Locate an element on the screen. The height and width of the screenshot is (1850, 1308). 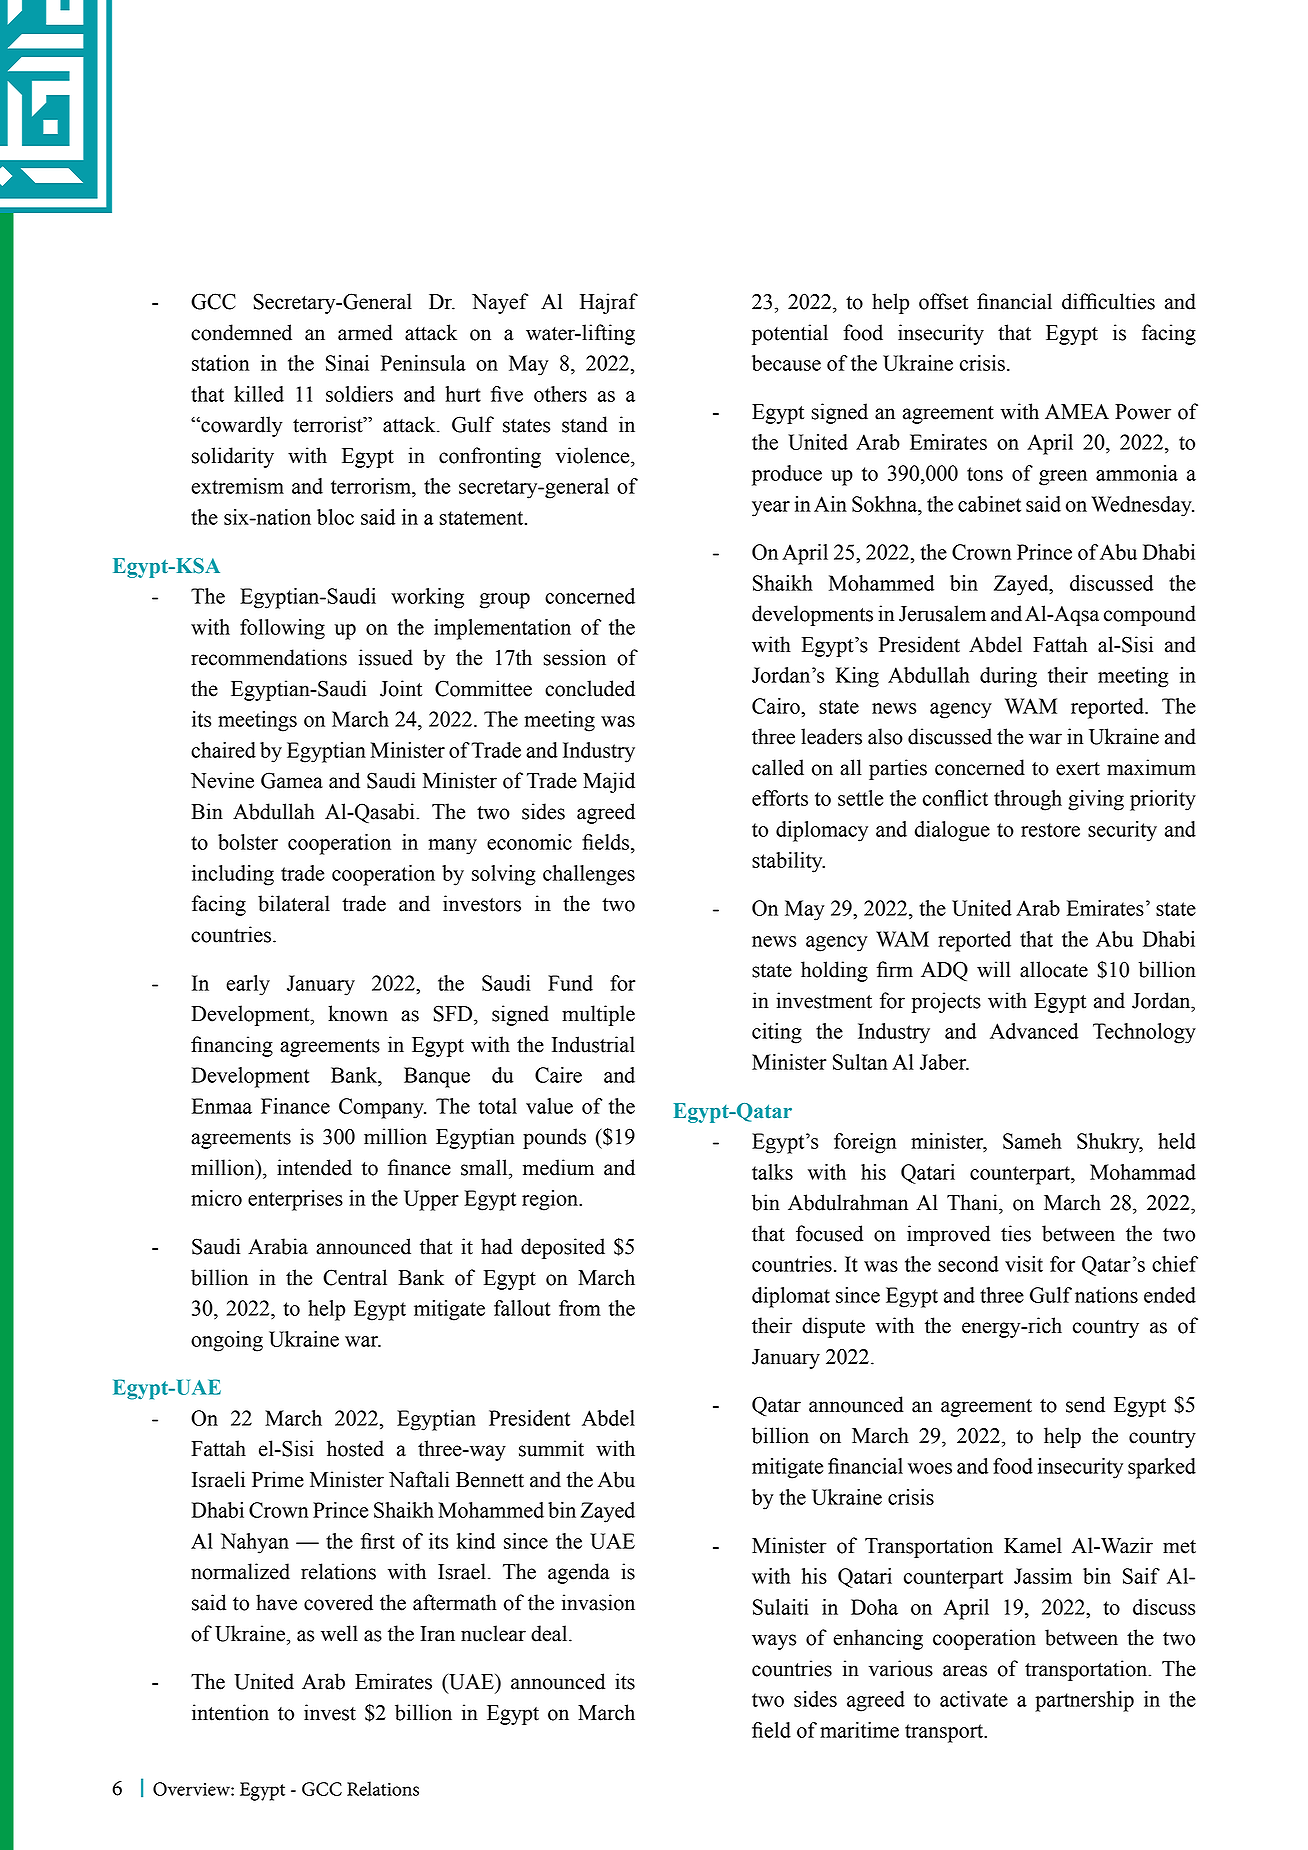
because is located at coordinates (786, 363).
